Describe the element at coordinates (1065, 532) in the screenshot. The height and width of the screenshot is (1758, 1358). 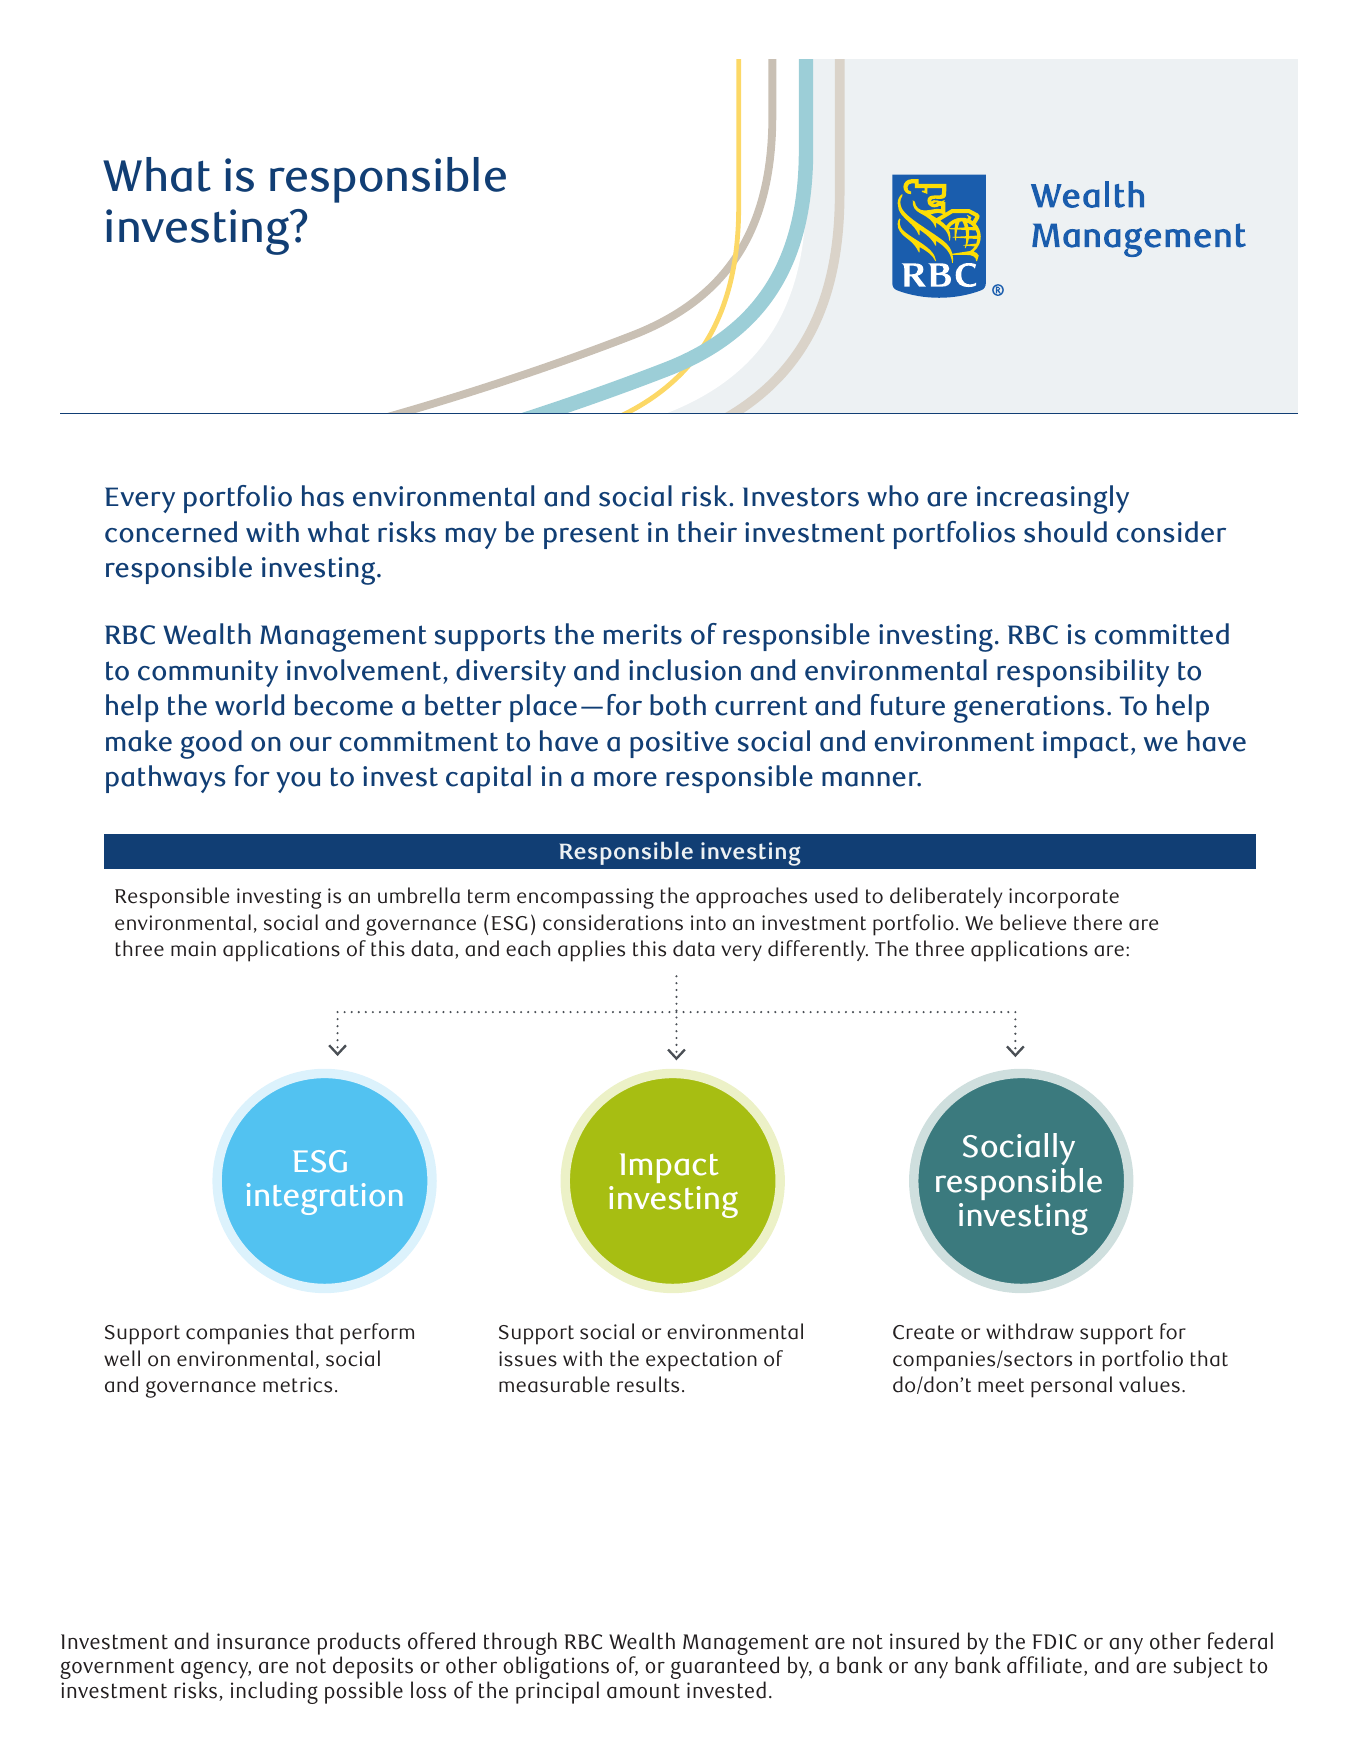
I see `should` at that location.
